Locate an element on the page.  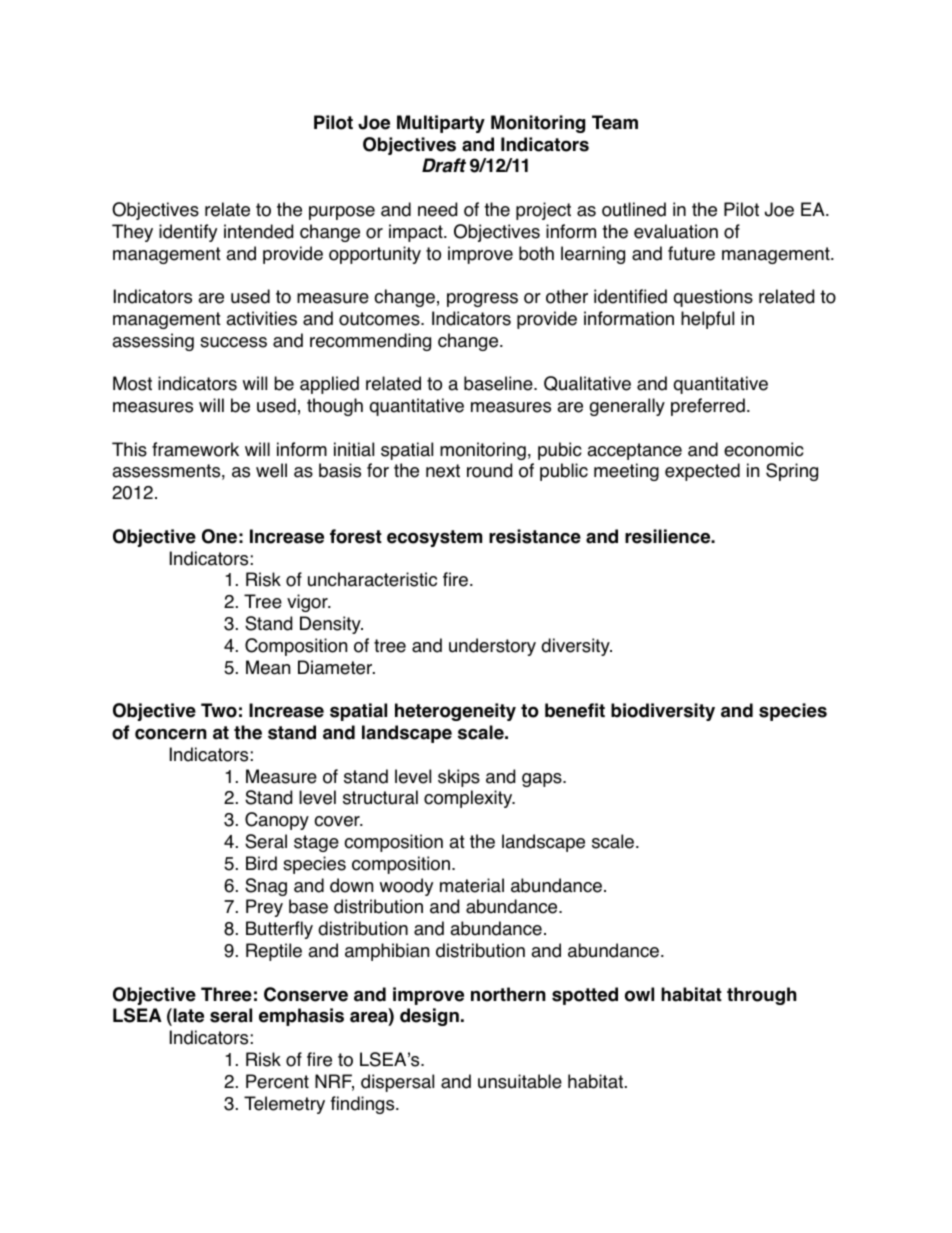
expected is located at coordinates (702, 472).
